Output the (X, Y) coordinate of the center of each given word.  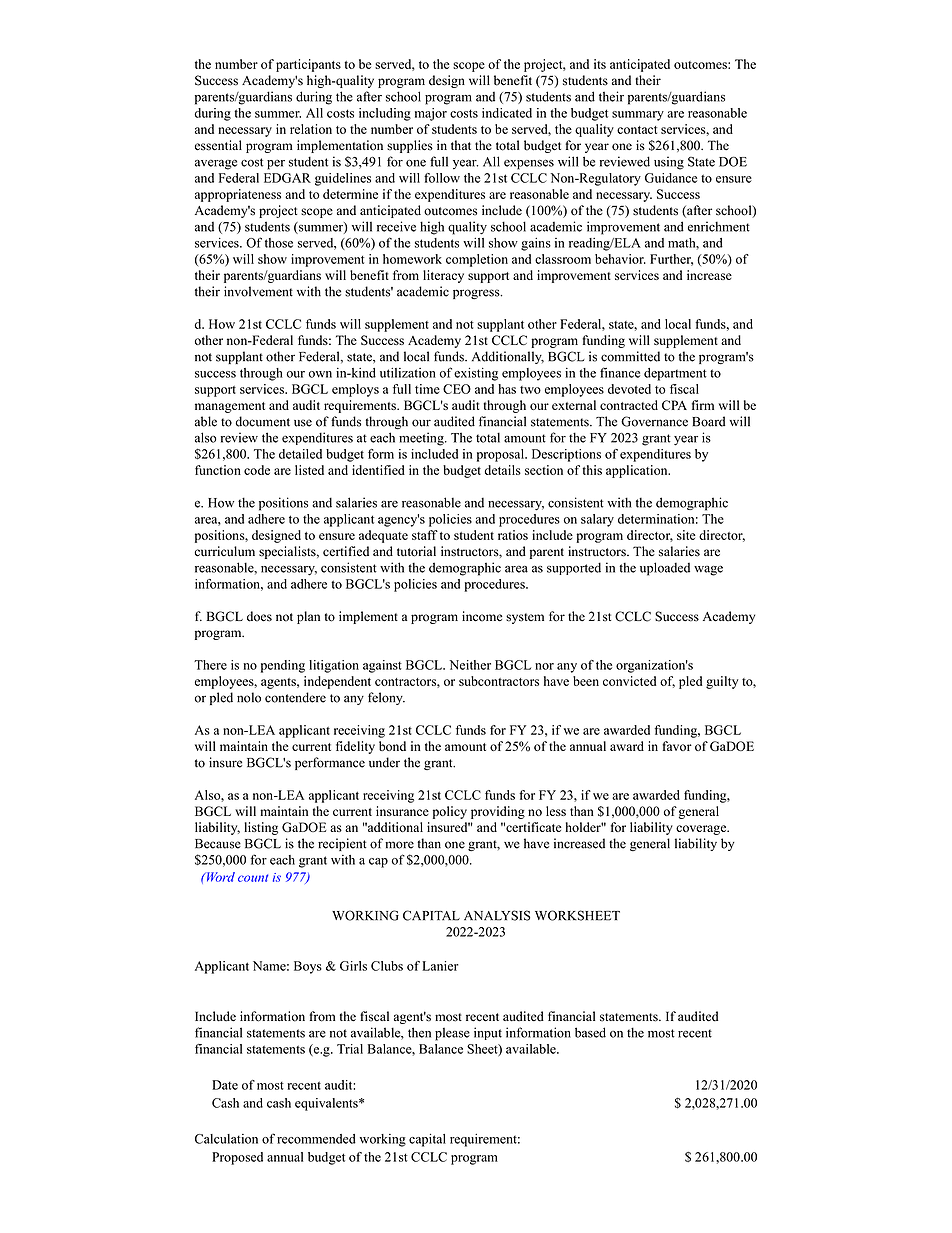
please (452, 1034)
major (431, 114)
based (590, 1032)
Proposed (237, 1158)
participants (308, 65)
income (482, 616)
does (259, 616)
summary (638, 116)
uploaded (665, 569)
